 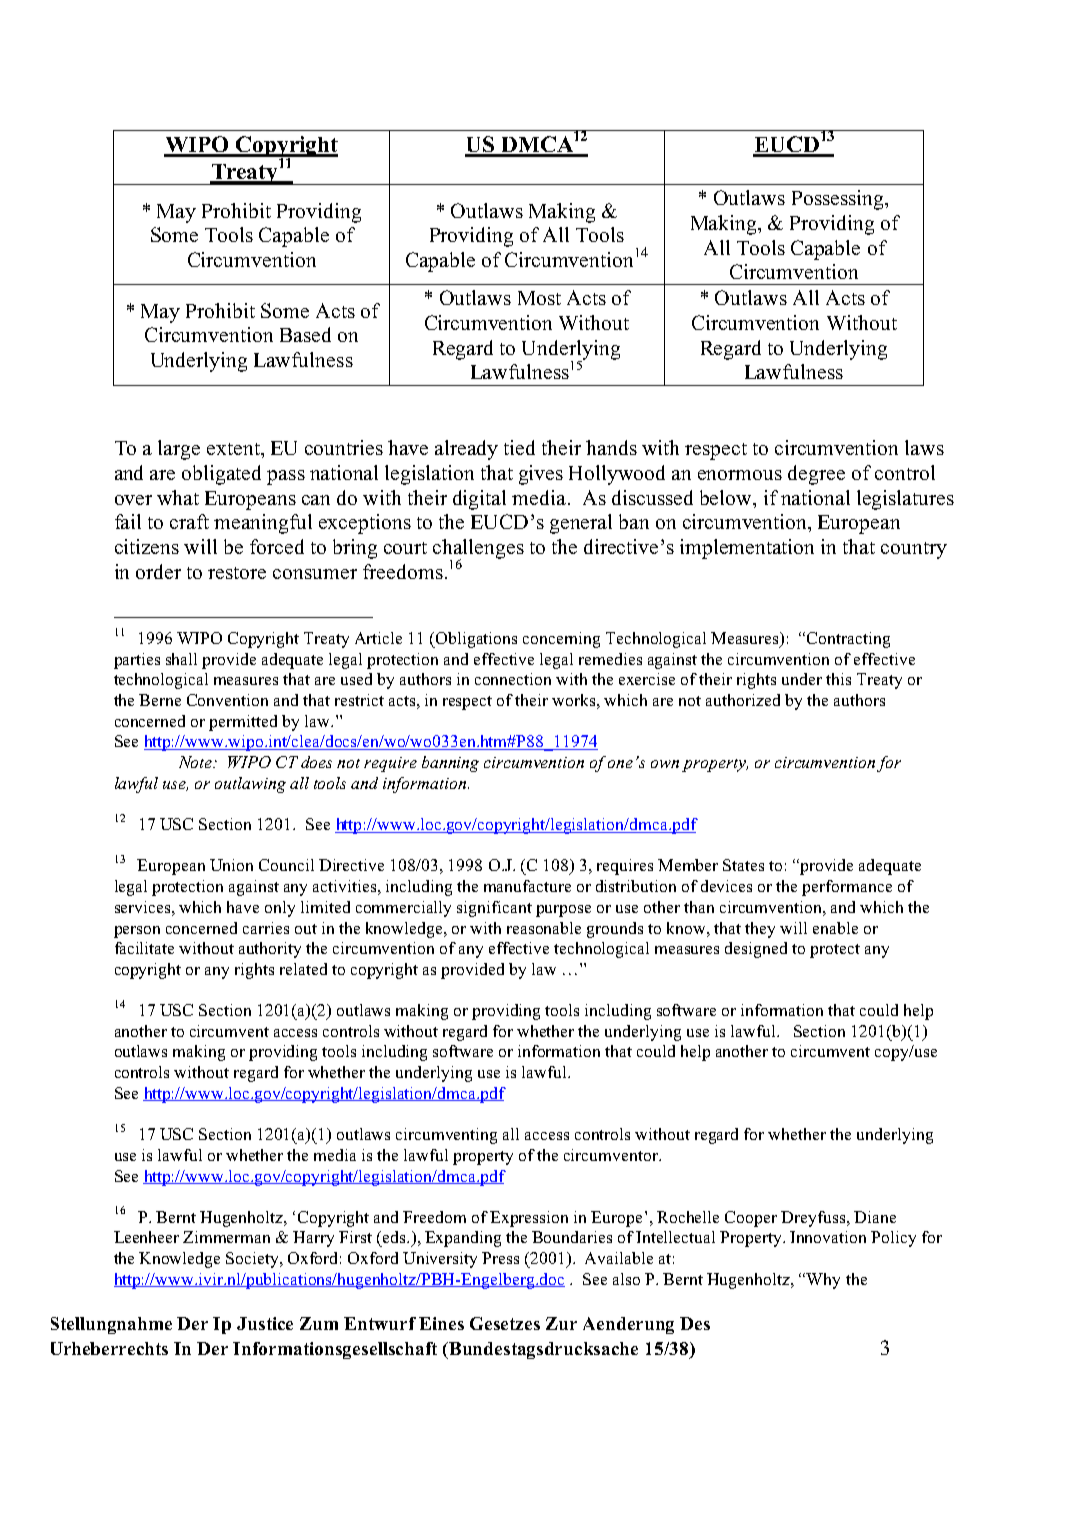 What do you see at coordinates (539, 298) in the screenshot?
I see `Most` at bounding box center [539, 298].
